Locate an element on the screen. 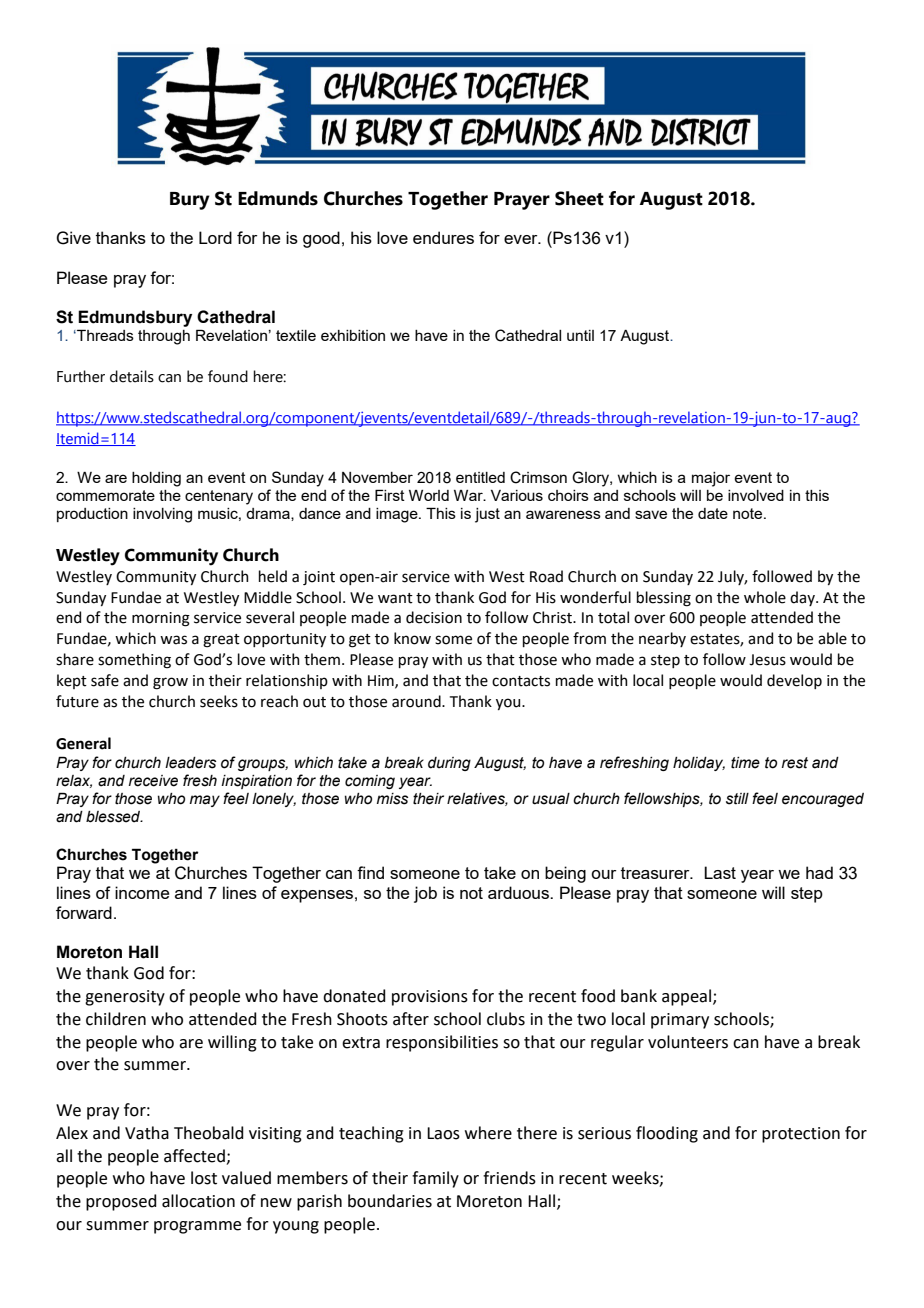 The height and width of the screenshot is (1308, 924). grow is located at coordinates (170, 683).
